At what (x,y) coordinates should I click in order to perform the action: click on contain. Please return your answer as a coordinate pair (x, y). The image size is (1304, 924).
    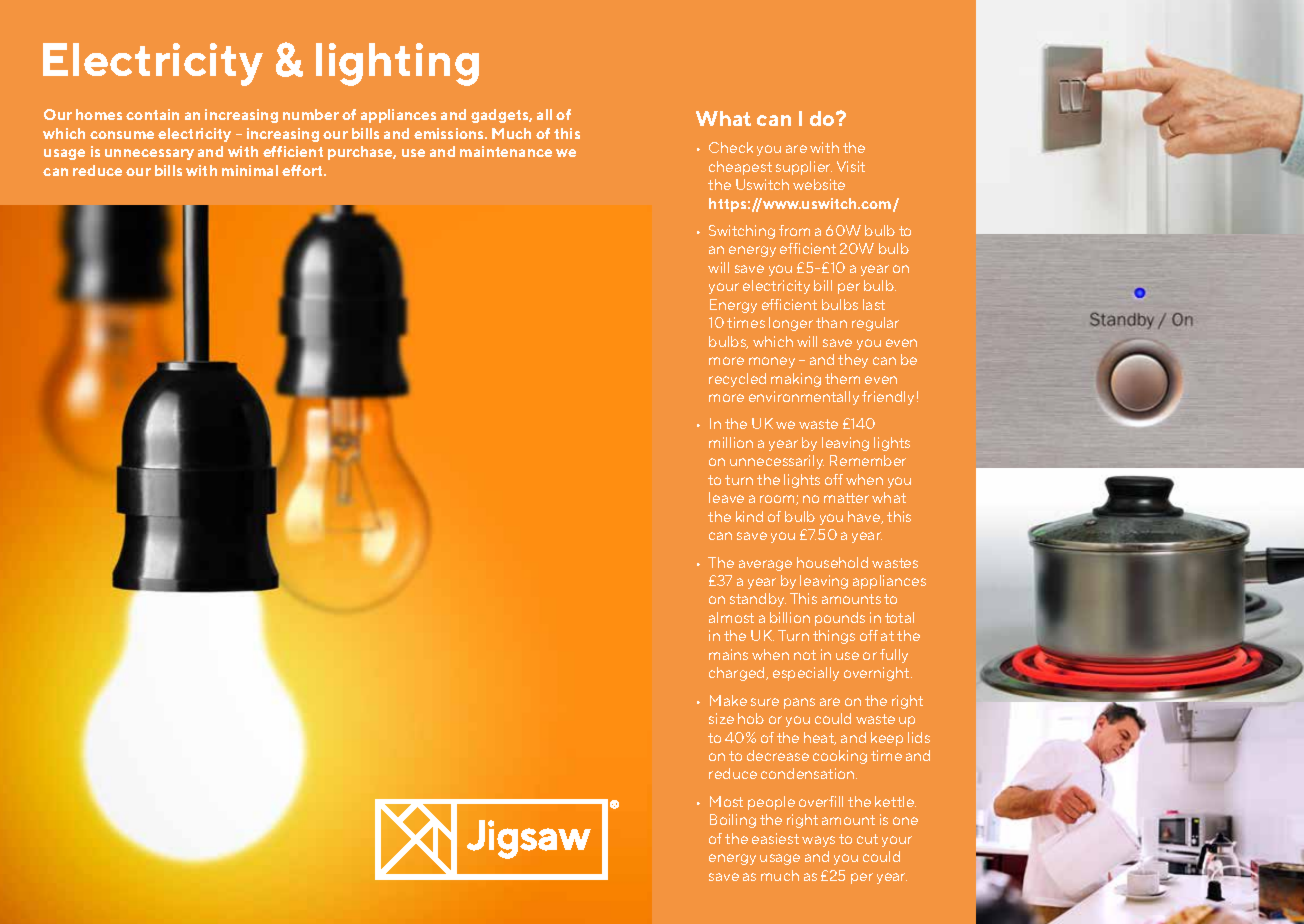
    Looking at the image, I should click on (152, 114).
